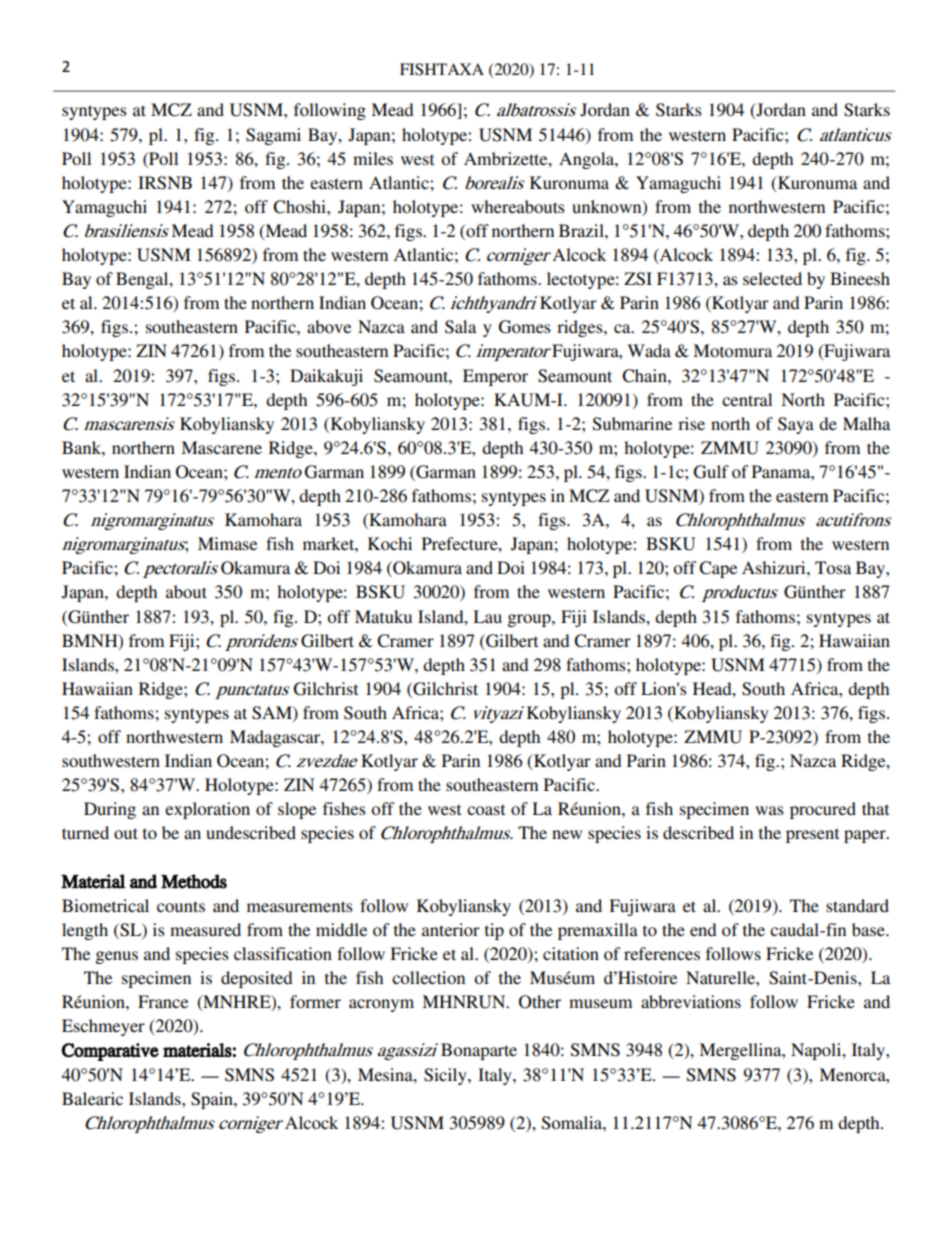  I want to click on selected, so click(772, 278).
